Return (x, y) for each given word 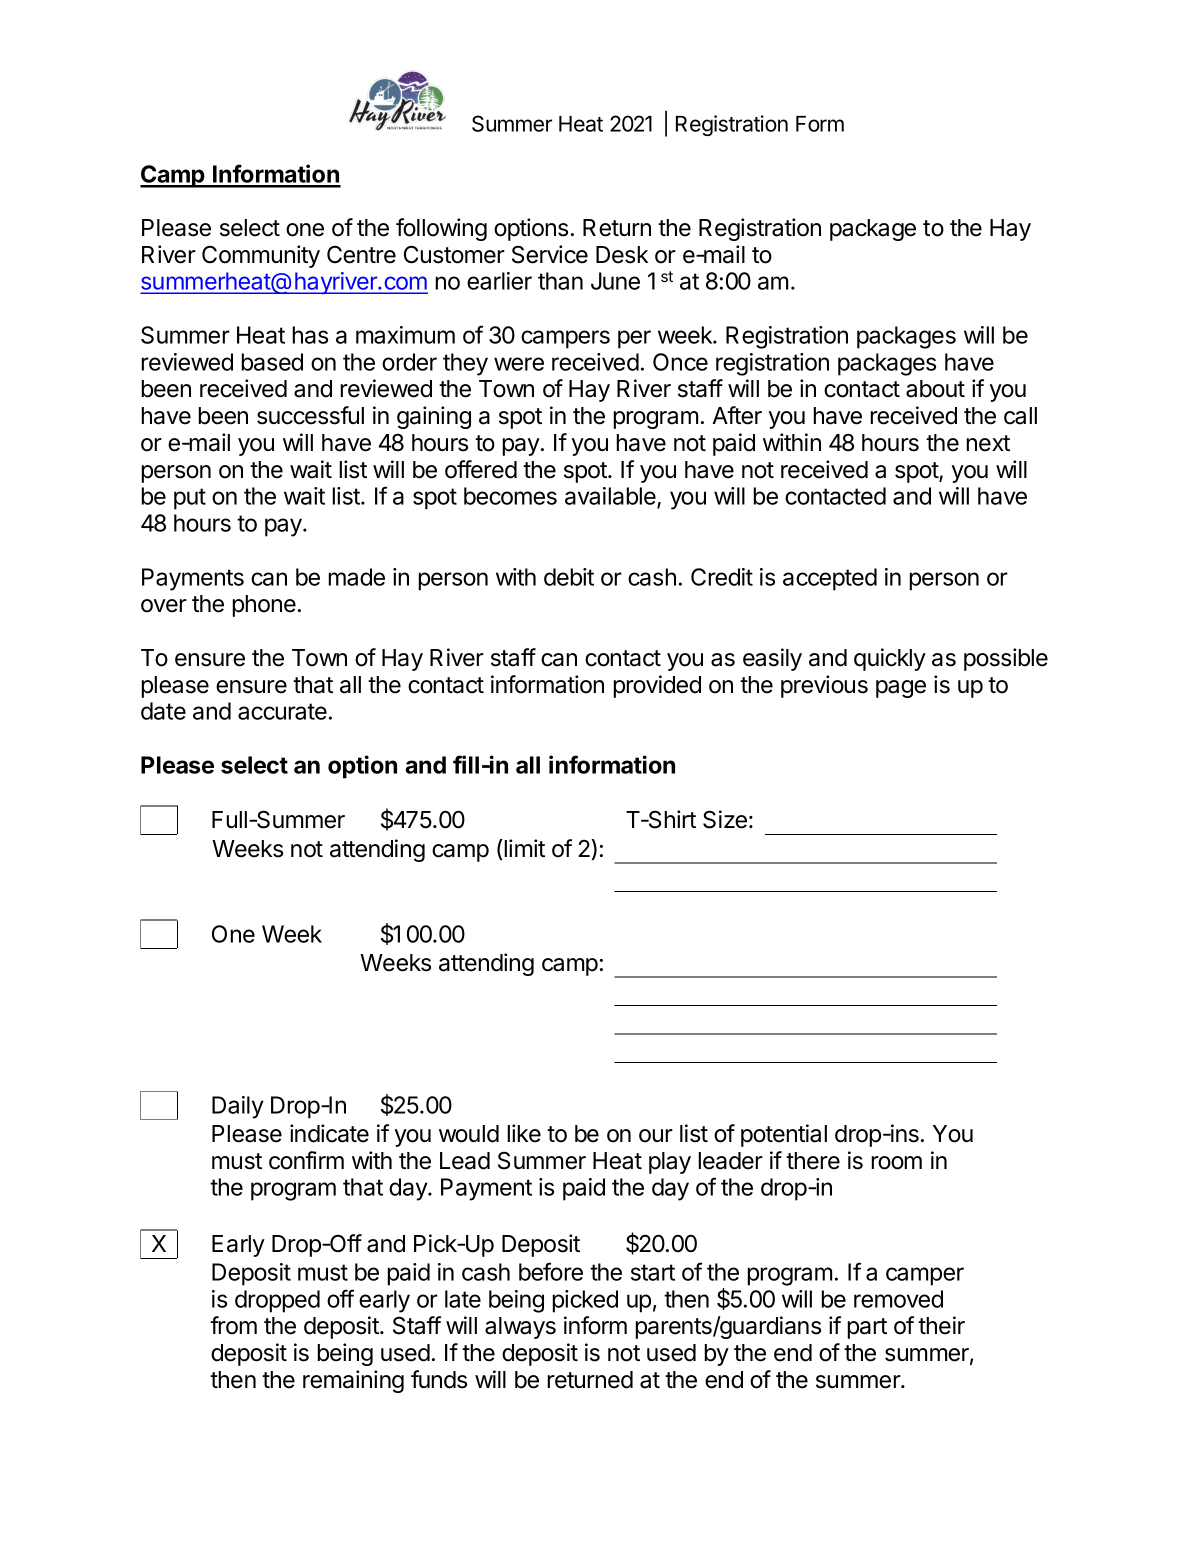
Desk (622, 255)
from (233, 1325)
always (520, 1328)
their (941, 1325)
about (935, 389)
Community (261, 256)
